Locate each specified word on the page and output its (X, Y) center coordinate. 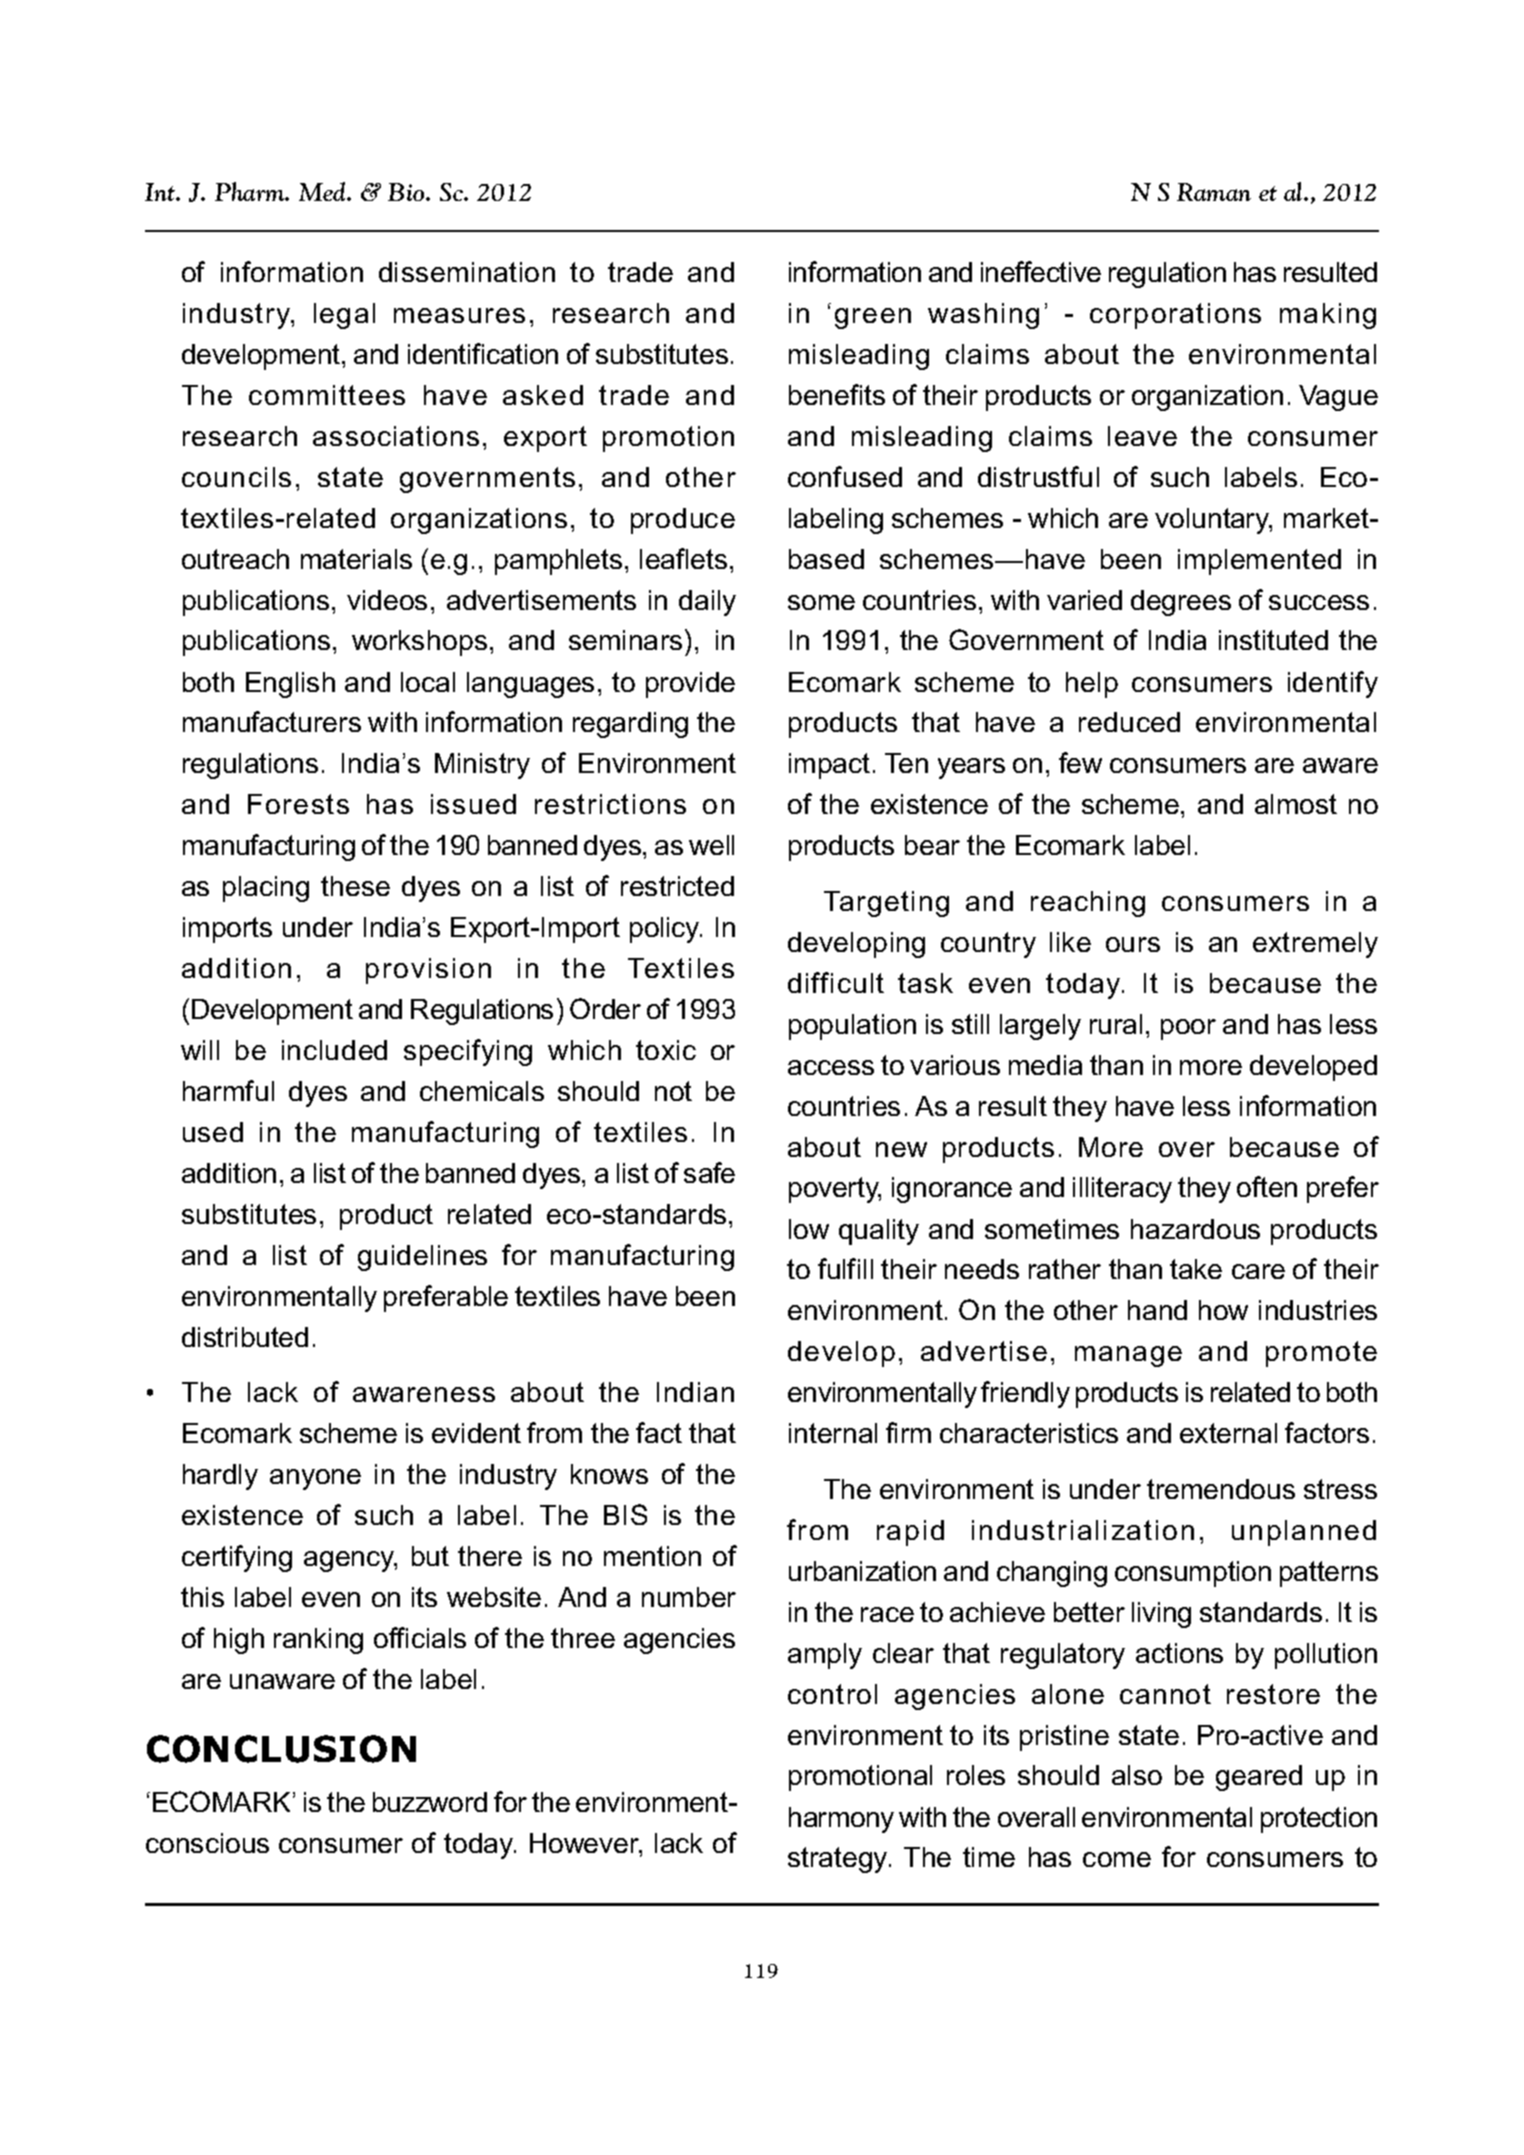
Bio (407, 192)
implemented (1259, 562)
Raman (1214, 192)
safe (709, 1172)
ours (1133, 944)
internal (833, 1433)
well (711, 845)
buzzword (430, 1802)
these (355, 886)
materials (356, 559)
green (873, 318)
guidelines (422, 1258)
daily (707, 603)
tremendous (1221, 1489)
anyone (315, 1479)
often (1267, 1186)
